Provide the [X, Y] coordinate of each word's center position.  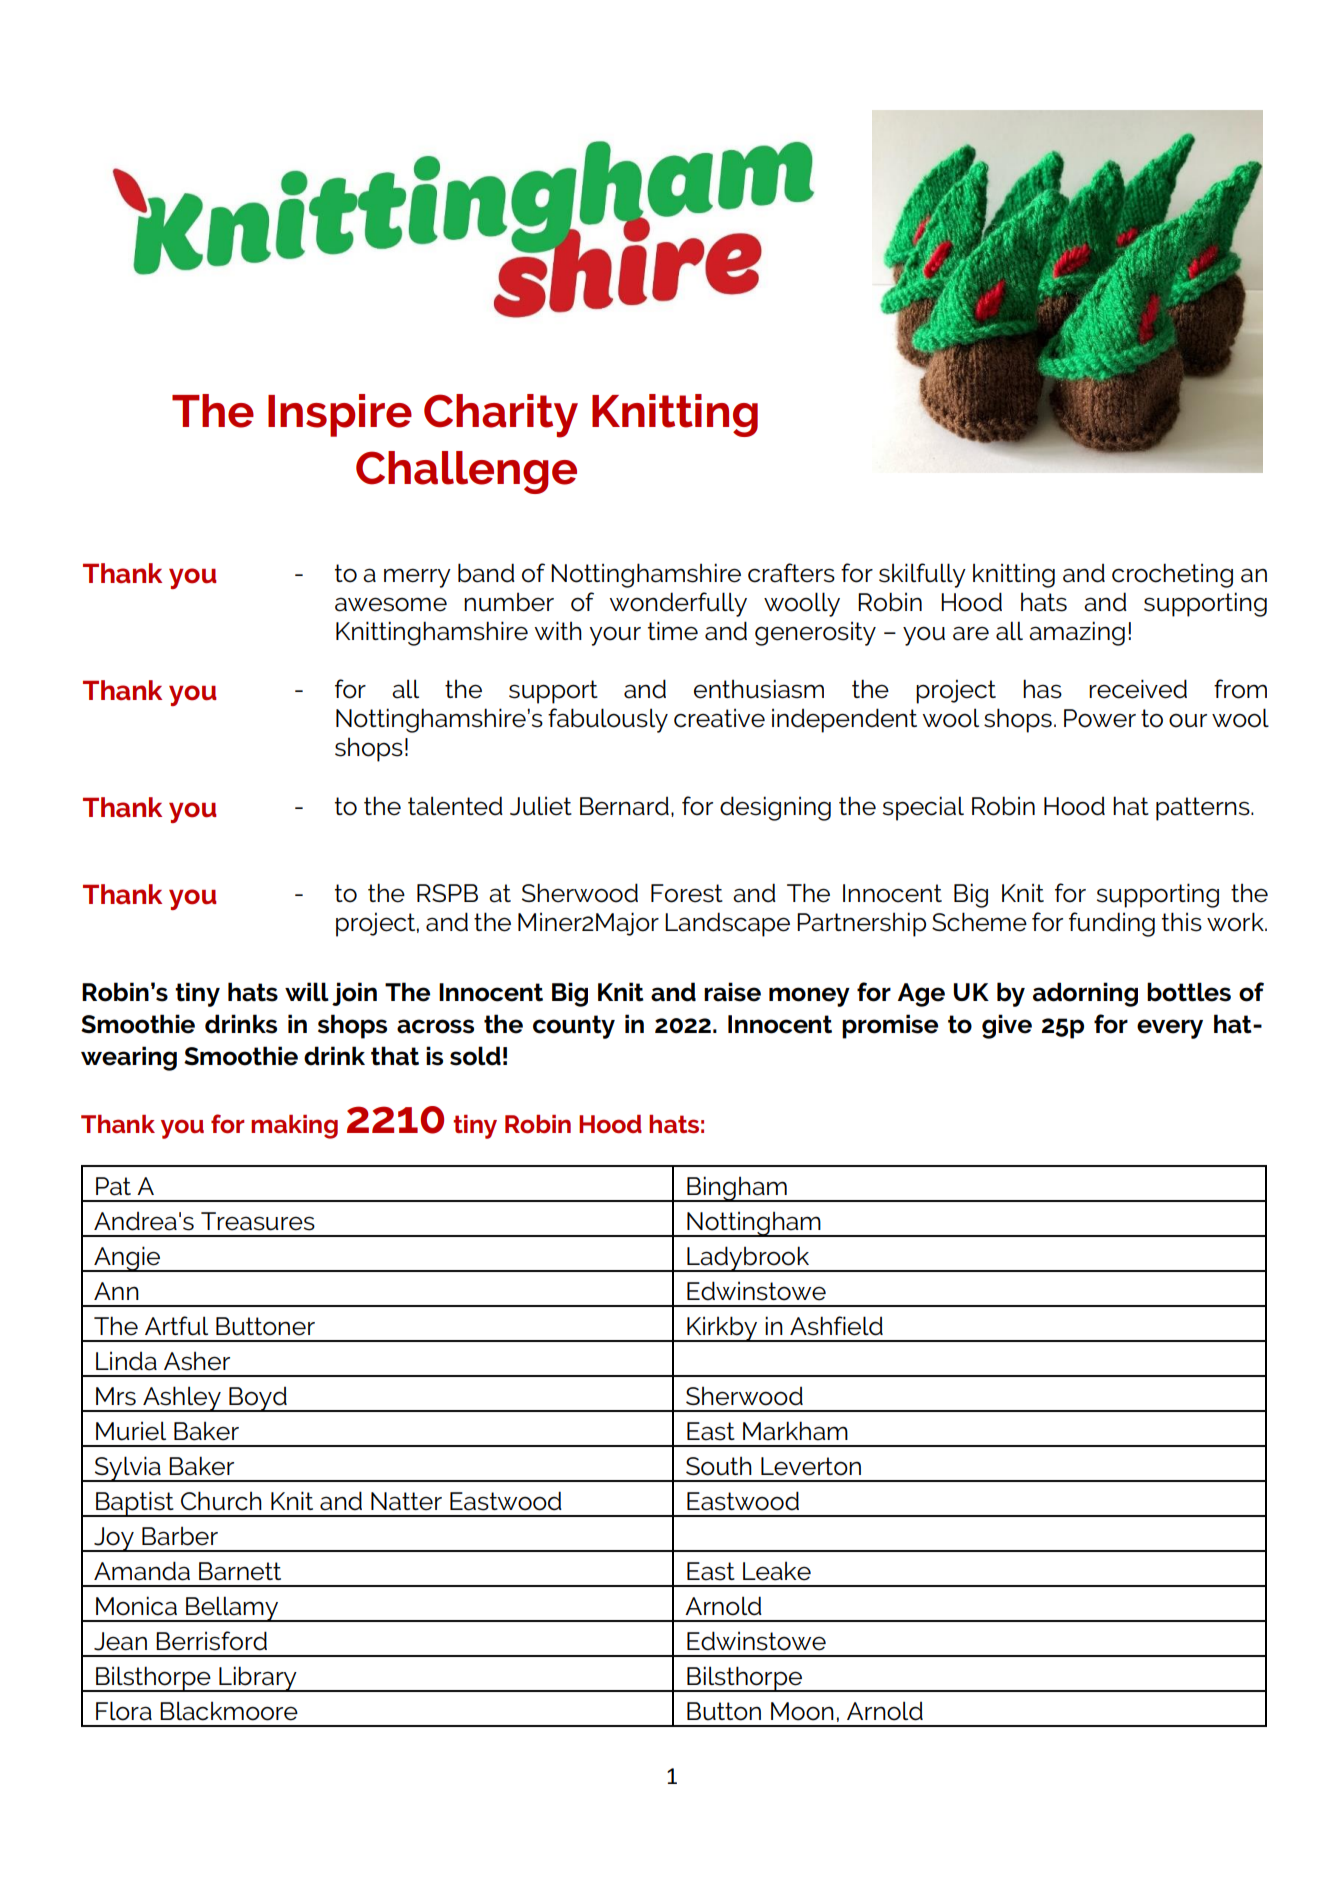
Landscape [727, 924]
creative [719, 718]
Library [258, 1679]
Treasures [258, 1221]
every [1170, 1029]
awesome [391, 604]
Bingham [737, 1189]
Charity [501, 416]
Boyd [258, 1399]
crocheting [1172, 575]
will [307, 992]
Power [1100, 718]
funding [1112, 924]
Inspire [340, 415]
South [719, 1466]
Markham [795, 1431]
